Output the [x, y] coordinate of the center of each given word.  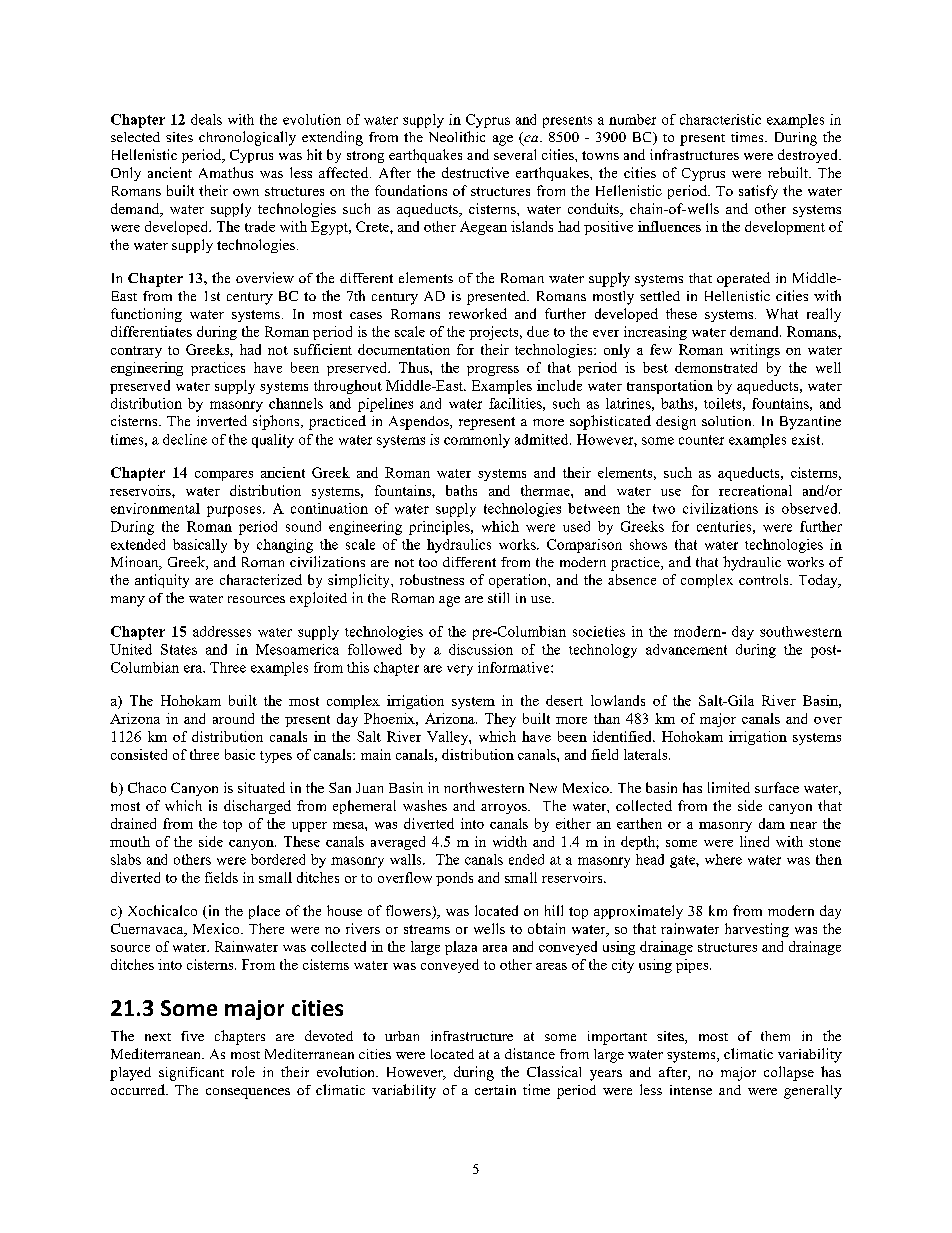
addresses [222, 631]
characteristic [720, 119]
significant [191, 1074]
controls [765, 579]
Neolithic [457, 136]
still [498, 597]
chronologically [247, 138]
